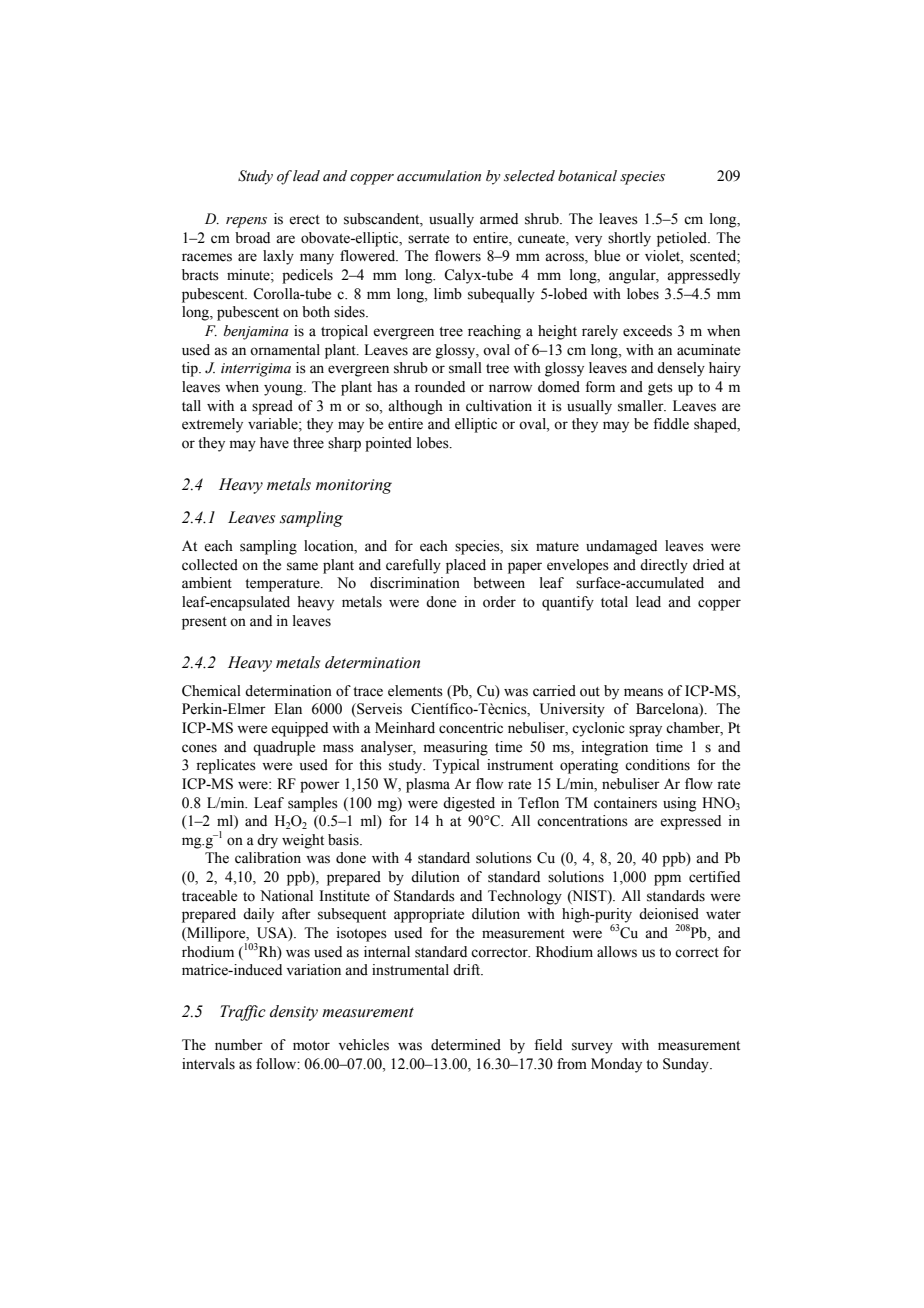 The height and width of the page is (1308, 924). I want to click on repens, so click(246, 222).
